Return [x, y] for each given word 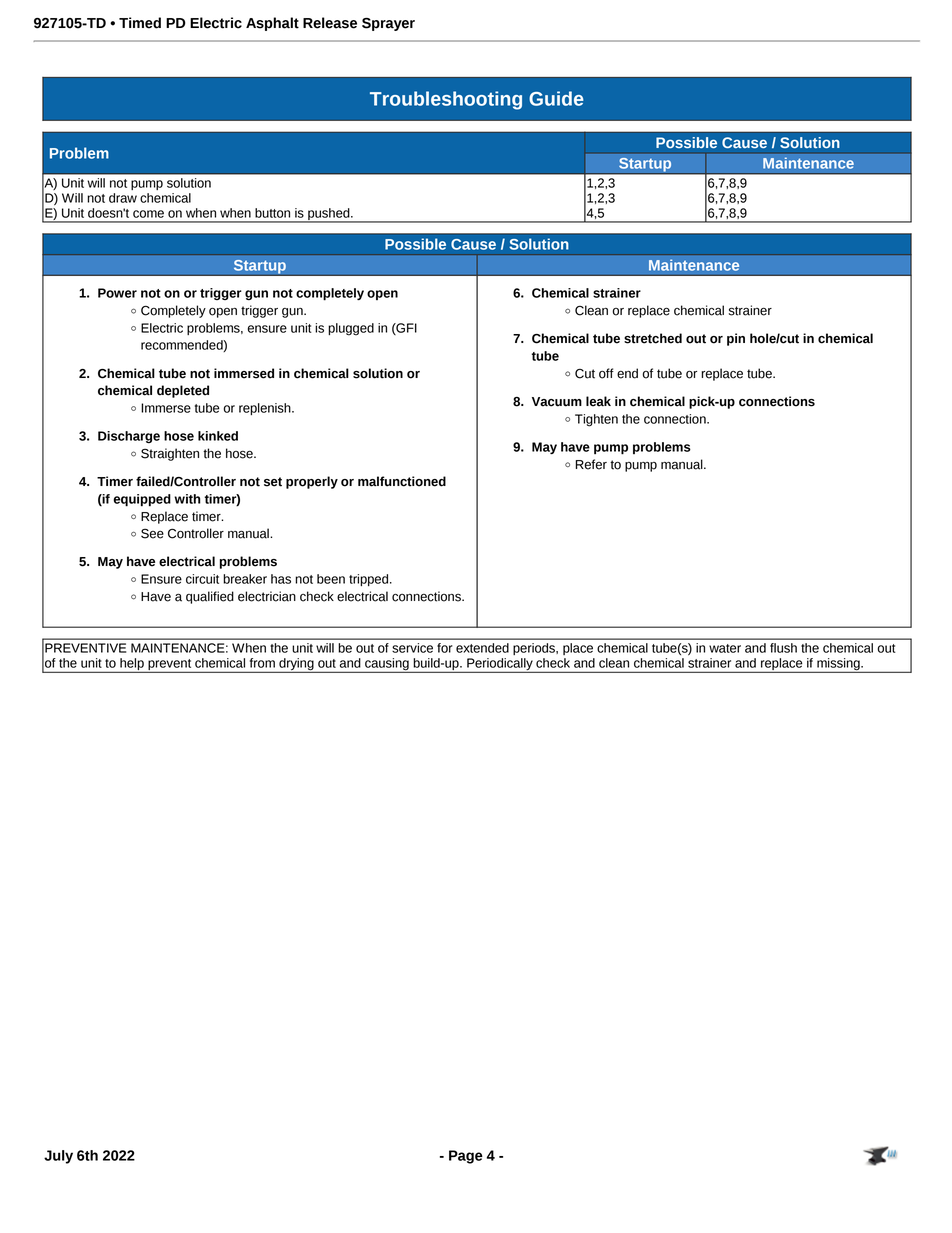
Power [117, 293]
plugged [351, 329]
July [58, 1157]
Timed [140, 23]
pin [736, 339]
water [725, 648]
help [132, 665]
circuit [202, 579]
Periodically [500, 665]
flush [783, 648]
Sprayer [388, 24]
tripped [370, 580]
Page [466, 1157]
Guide [556, 98]
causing [387, 665]
